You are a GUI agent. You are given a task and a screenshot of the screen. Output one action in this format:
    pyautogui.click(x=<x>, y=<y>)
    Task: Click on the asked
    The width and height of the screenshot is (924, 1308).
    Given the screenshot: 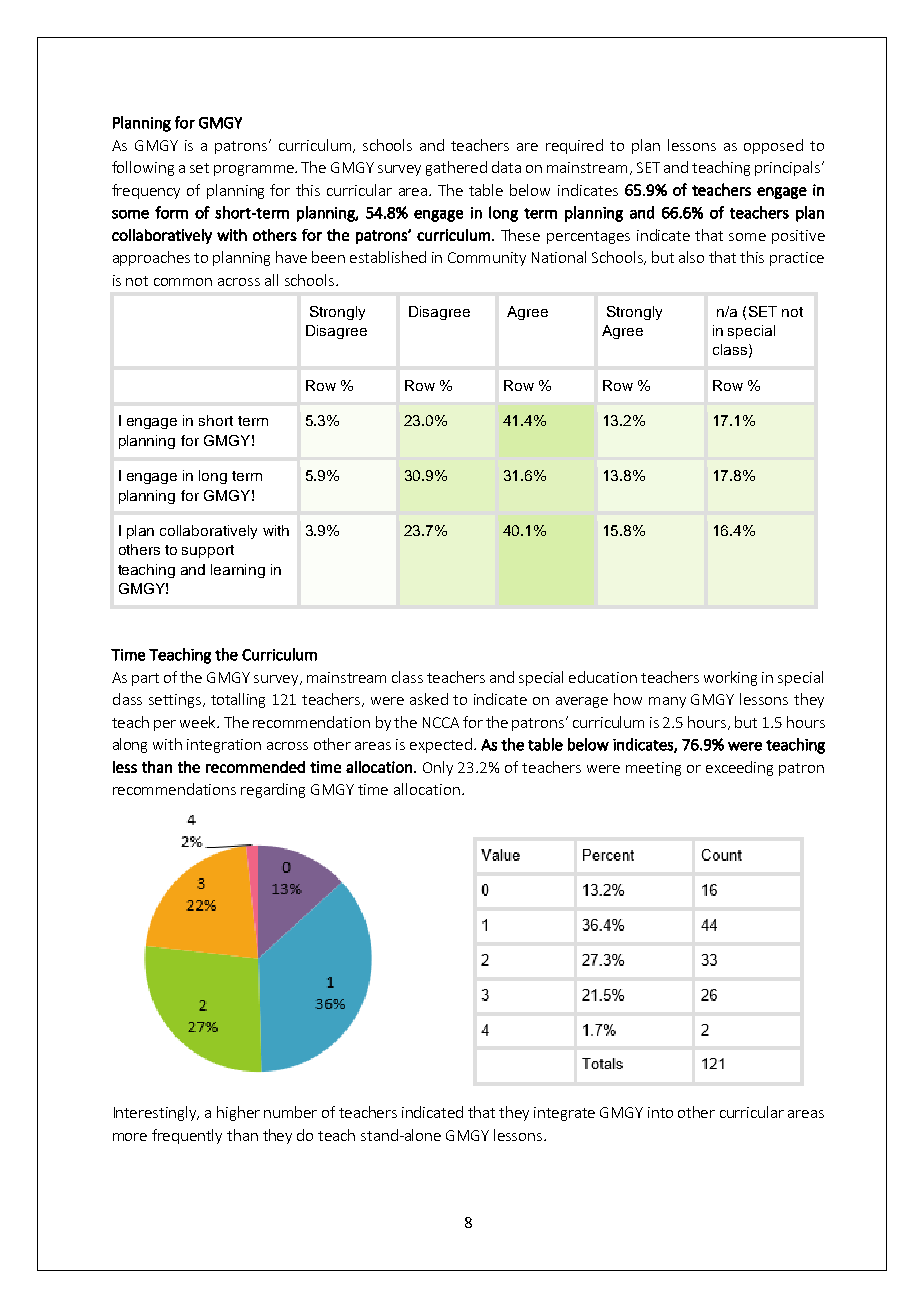 What is the action you would take?
    pyautogui.click(x=429, y=699)
